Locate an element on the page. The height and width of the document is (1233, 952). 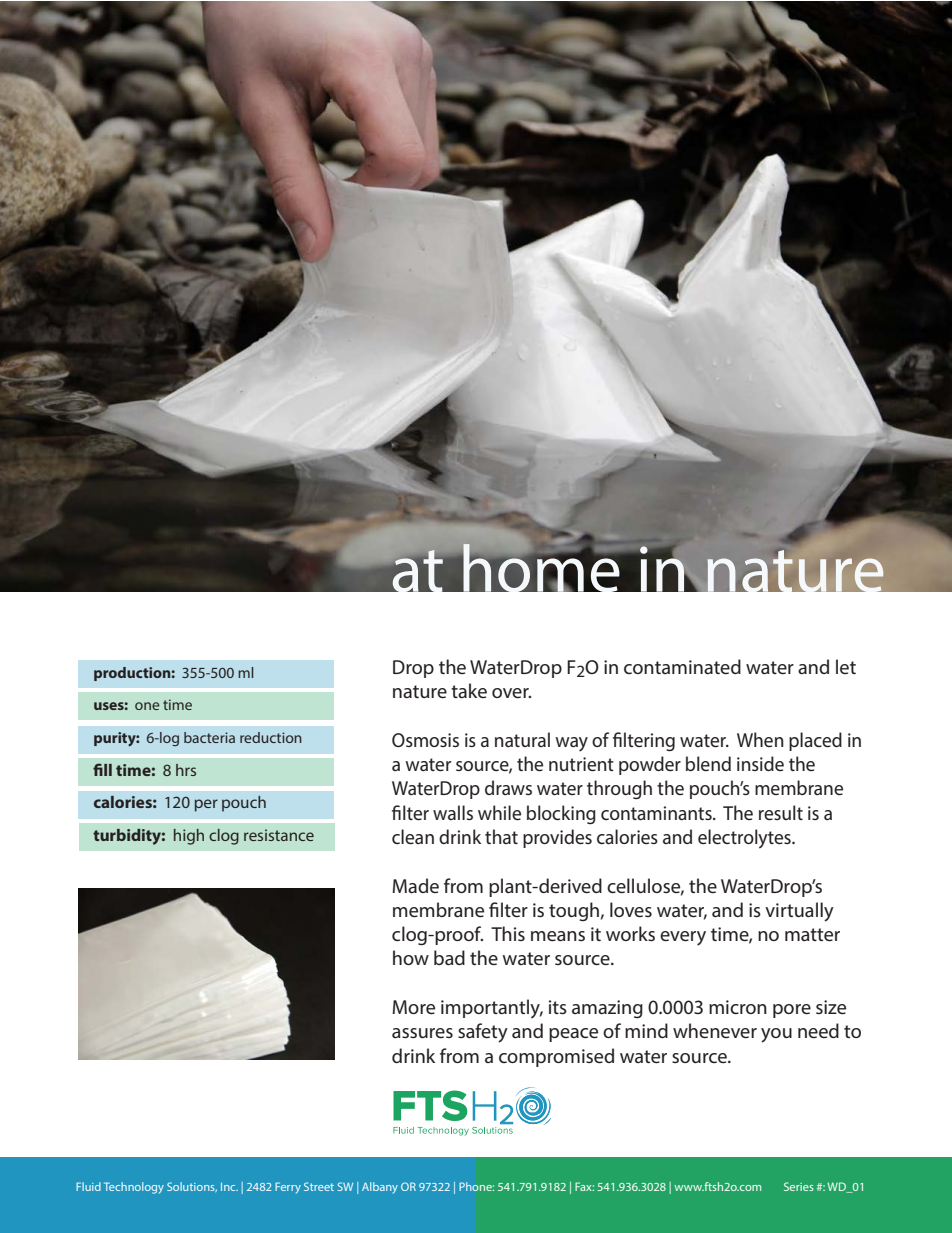
More is located at coordinates (413, 1007).
